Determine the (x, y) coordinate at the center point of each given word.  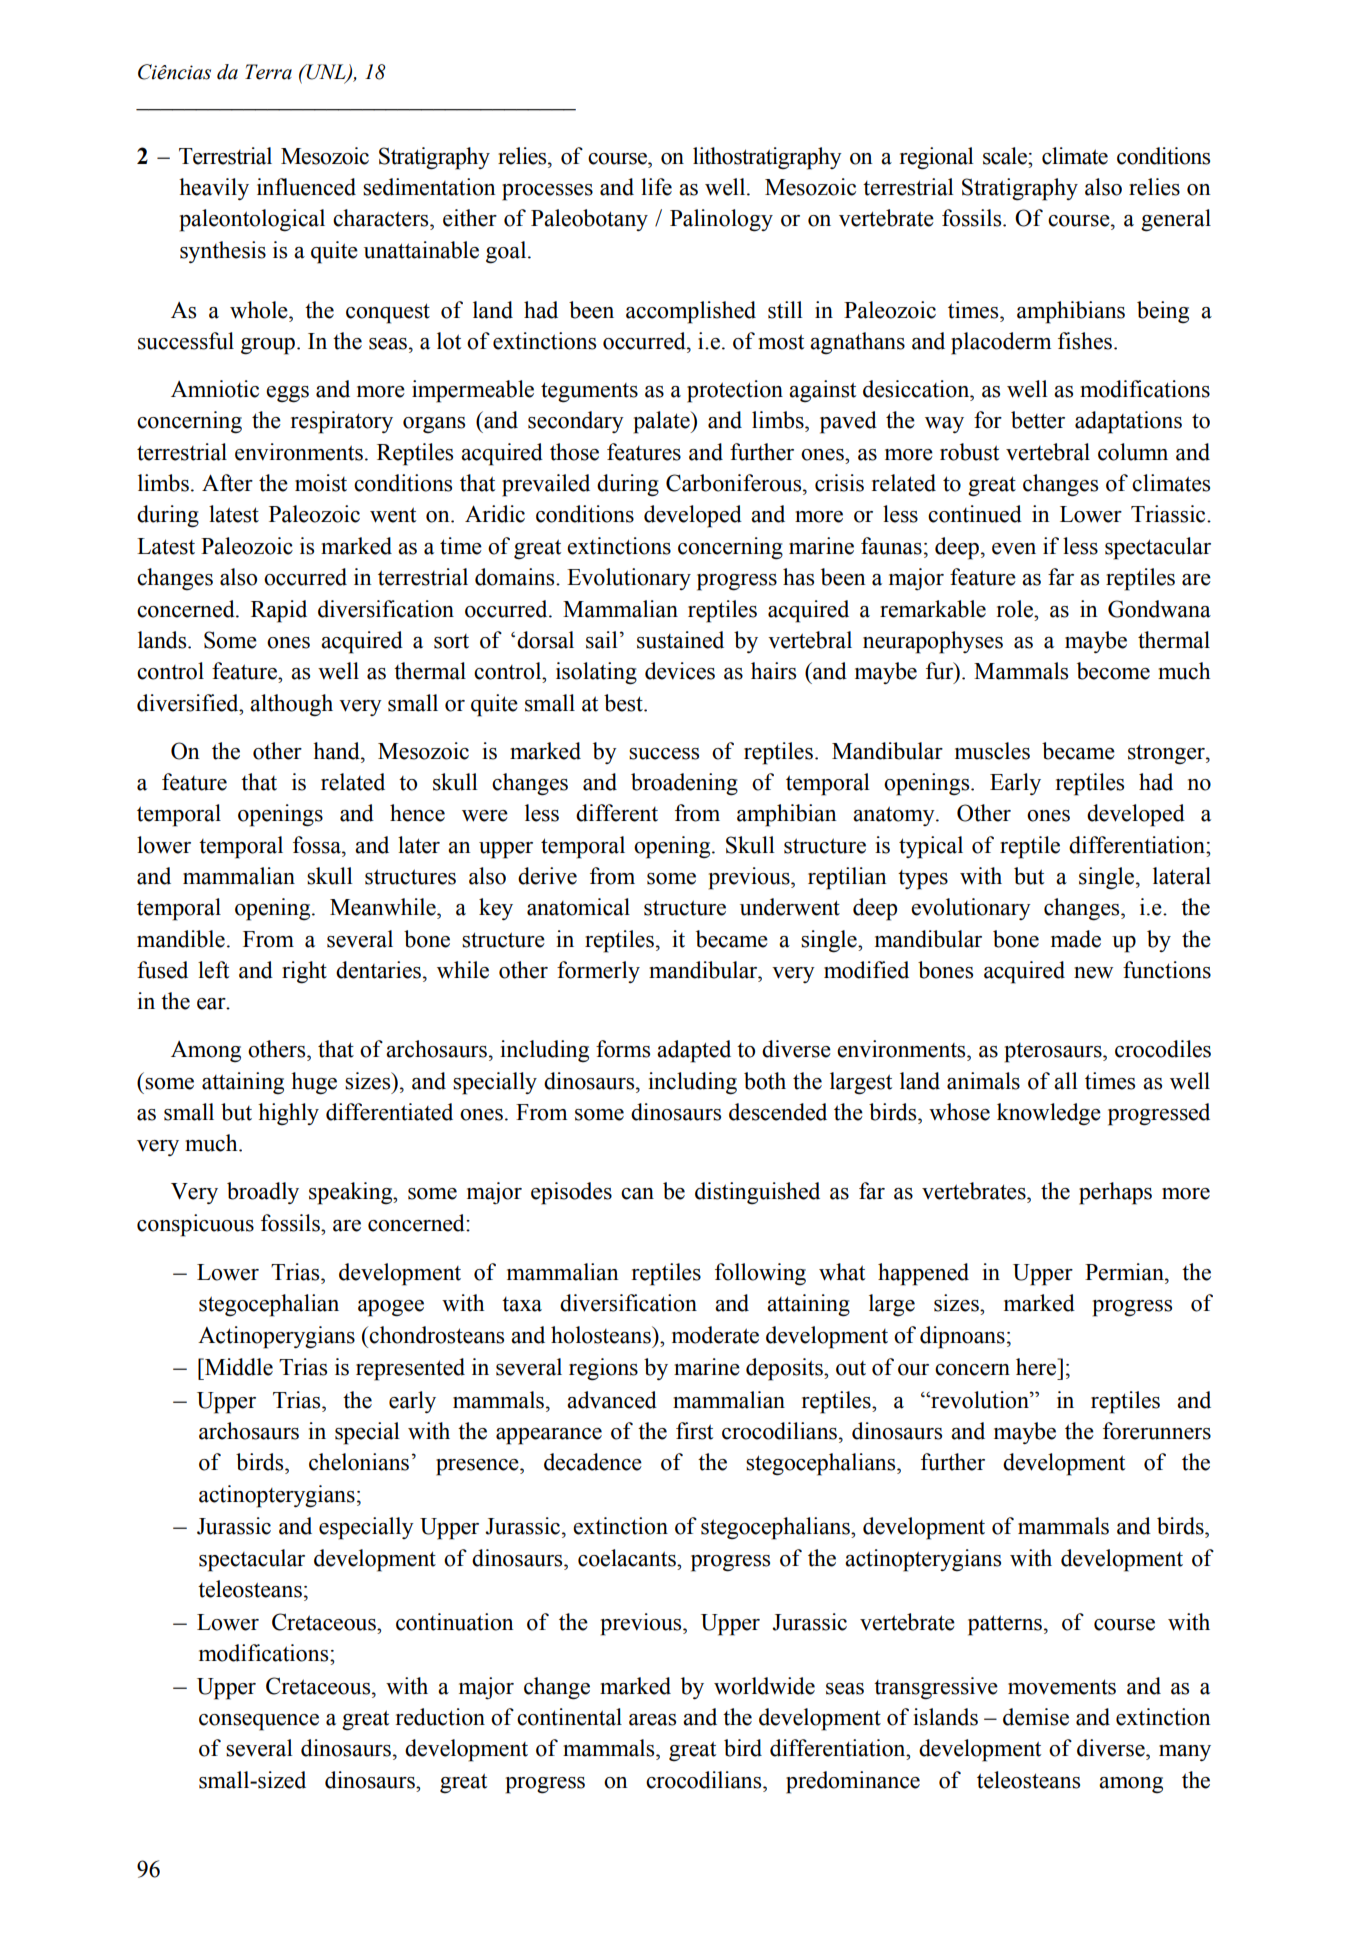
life (656, 187)
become (1113, 671)
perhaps (1115, 1193)
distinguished (757, 1193)
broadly (263, 1193)
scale (1006, 156)
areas (652, 1720)
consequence (259, 1722)
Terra (268, 72)
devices (680, 671)
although (291, 705)
